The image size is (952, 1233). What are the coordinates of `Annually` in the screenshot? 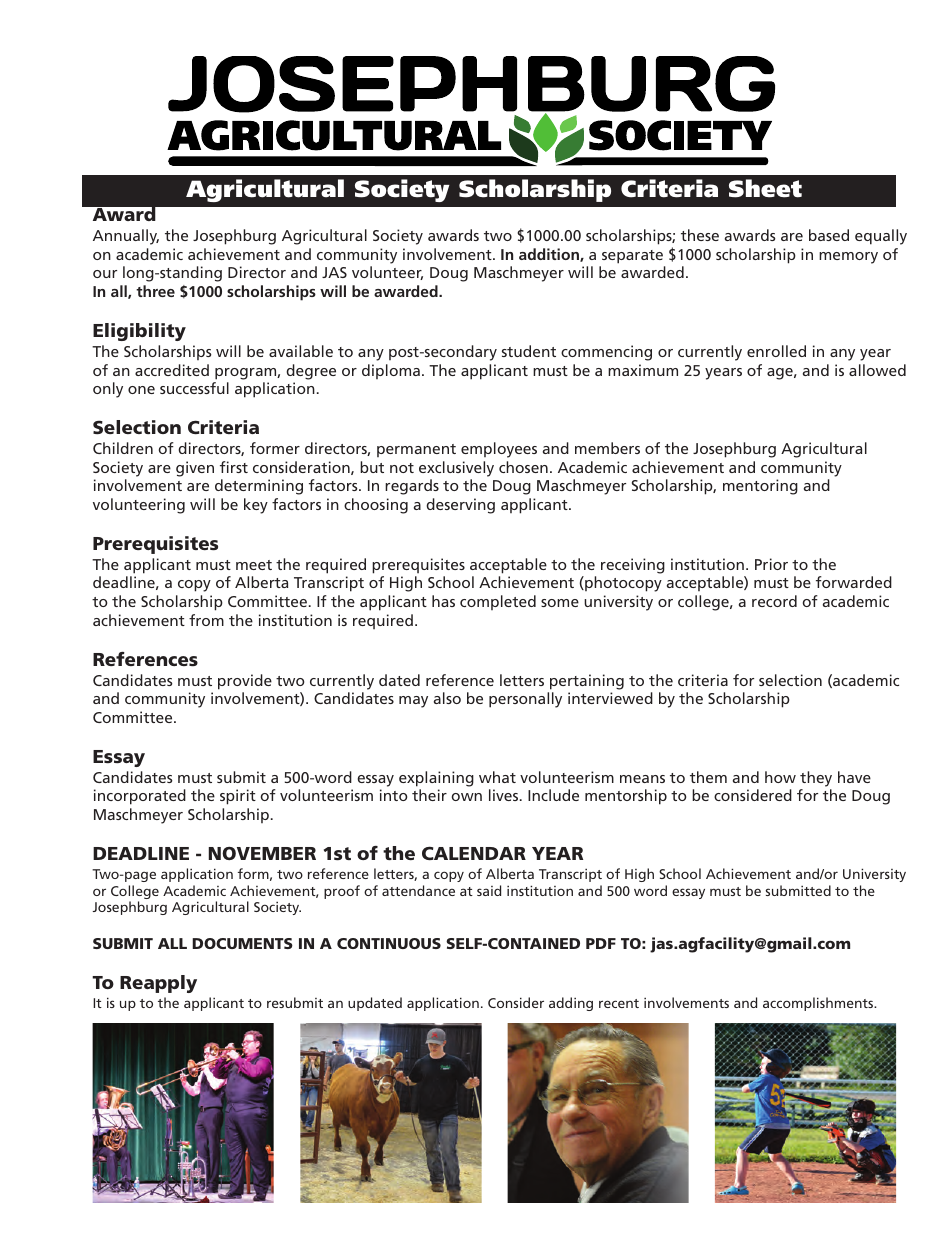 It's located at (126, 237).
